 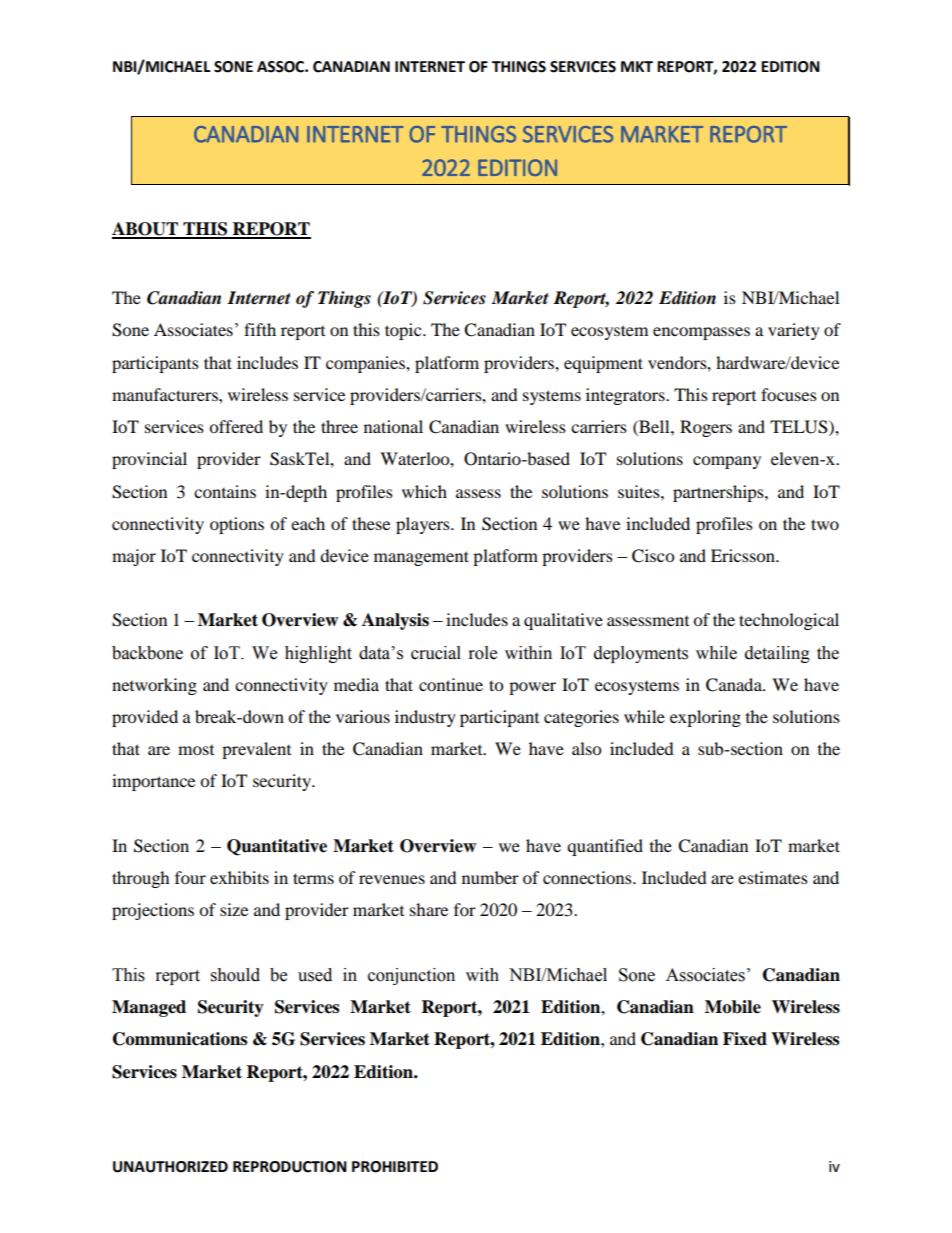 What do you see at coordinates (701, 333) in the image?
I see `encompasses` at bounding box center [701, 333].
